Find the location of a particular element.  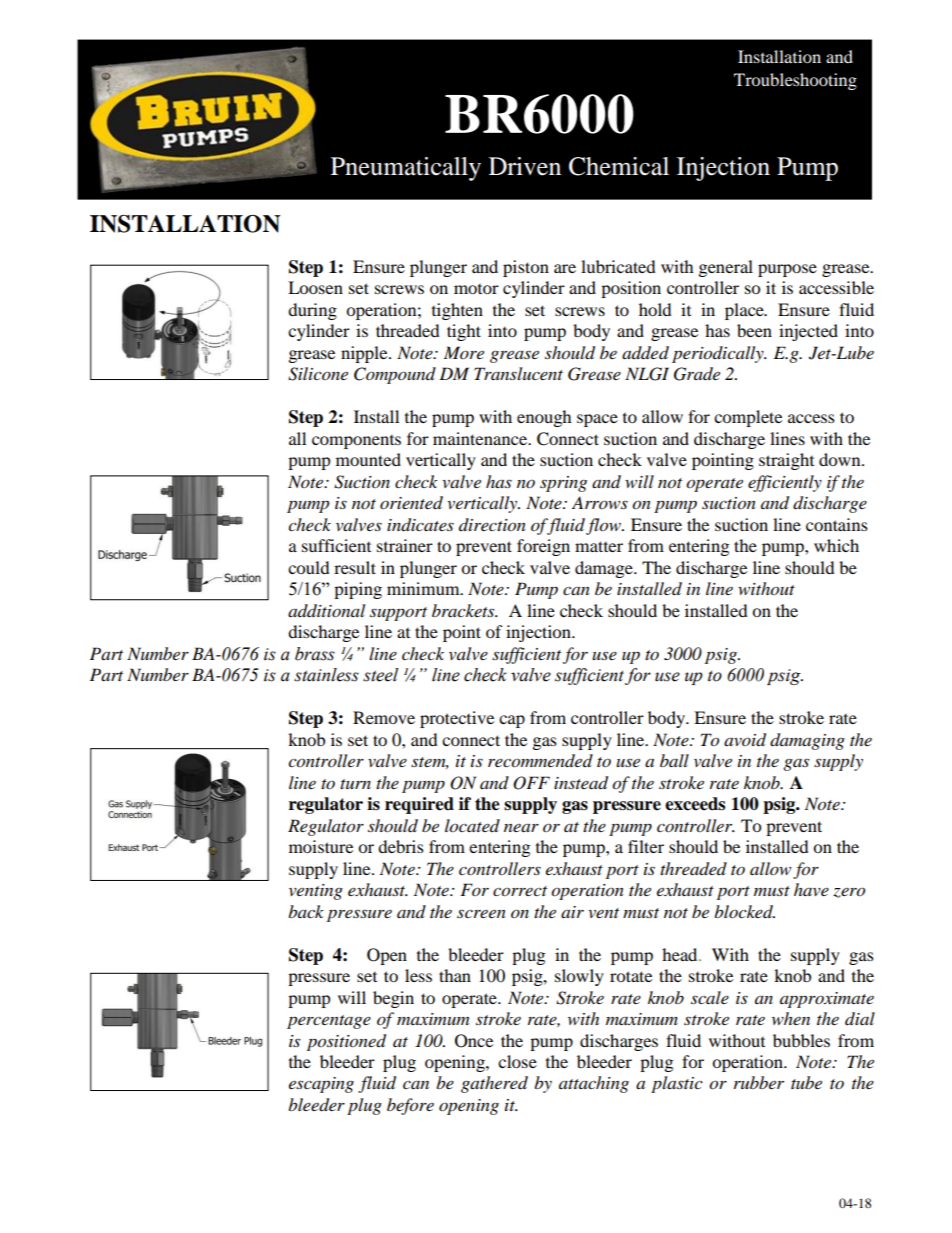

which is located at coordinates (836, 545).
